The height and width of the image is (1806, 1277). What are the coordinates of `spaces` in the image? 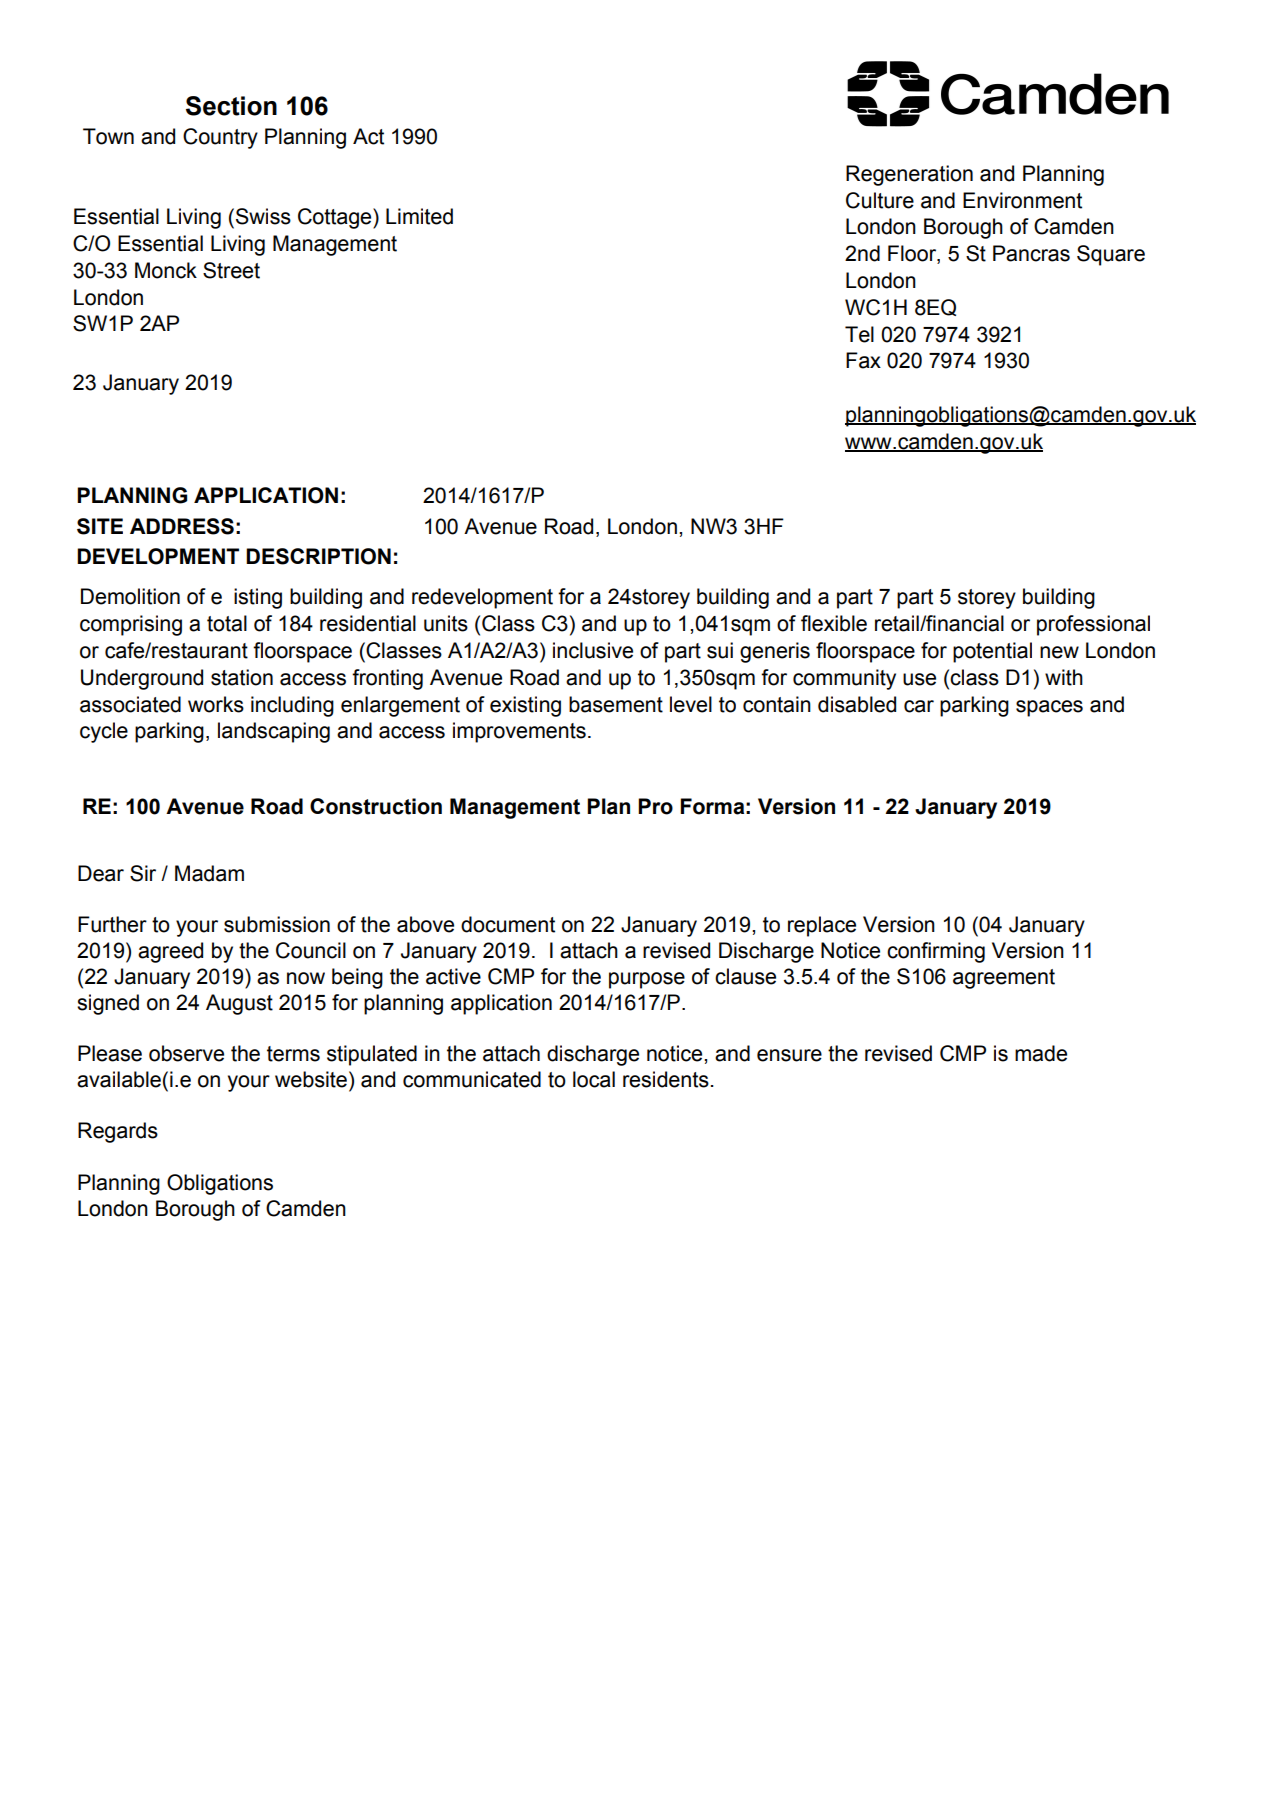 It's located at (1049, 708).
